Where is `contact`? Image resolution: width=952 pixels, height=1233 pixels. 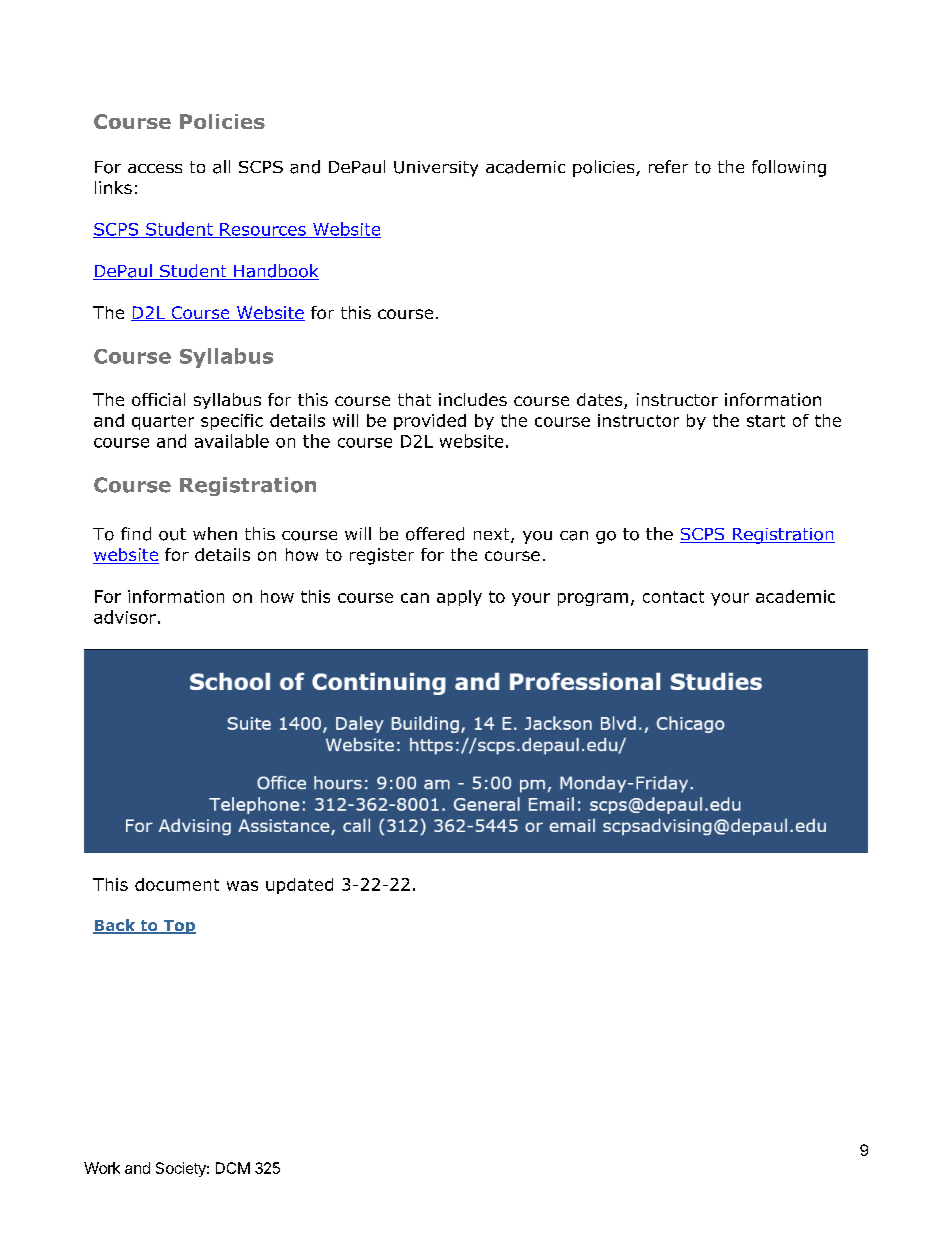 contact is located at coordinates (673, 597).
